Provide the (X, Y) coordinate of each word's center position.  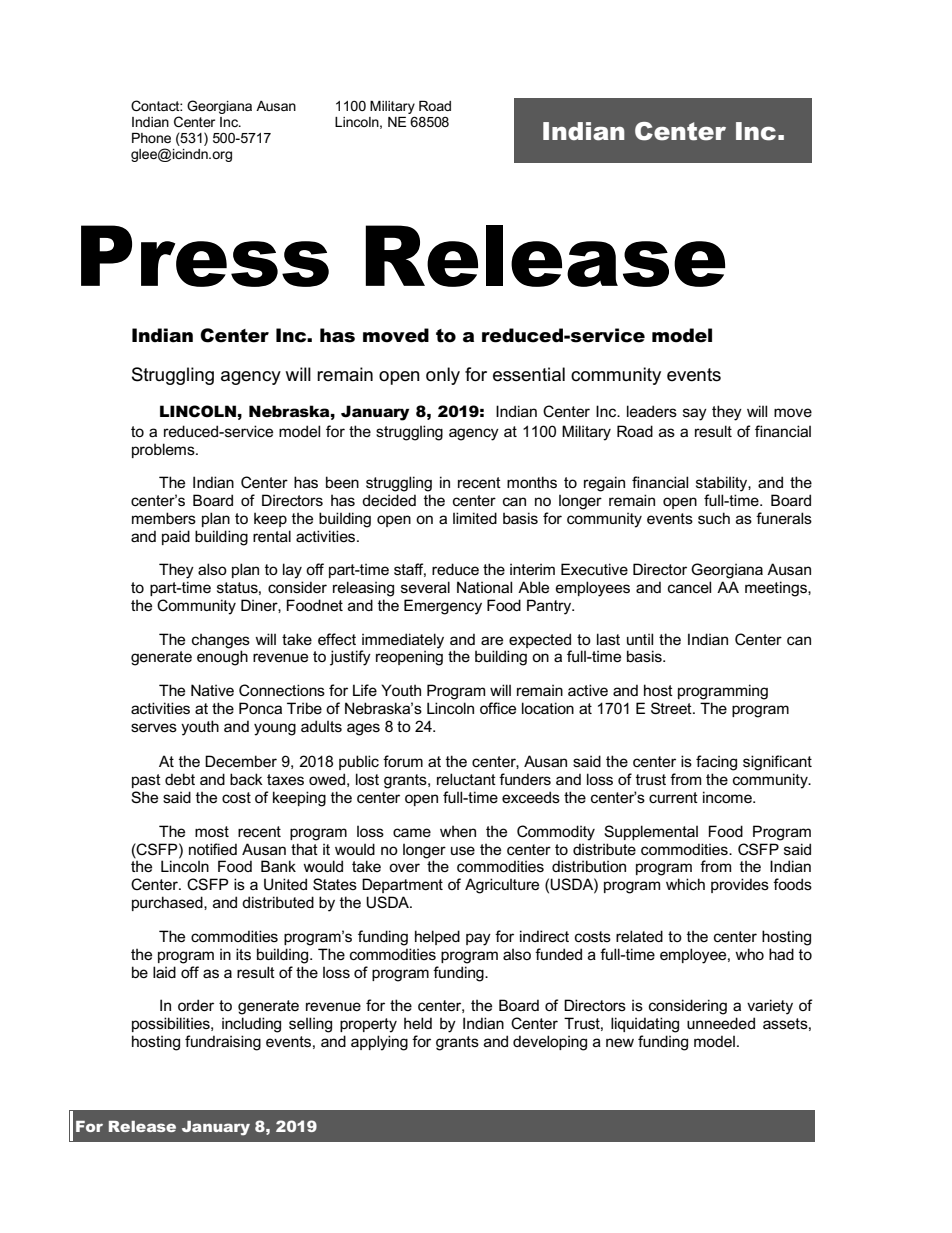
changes (221, 641)
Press (205, 256)
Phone (151, 138)
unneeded (721, 1023)
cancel (689, 587)
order (196, 1005)
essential (529, 374)
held (418, 1023)
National (484, 587)
